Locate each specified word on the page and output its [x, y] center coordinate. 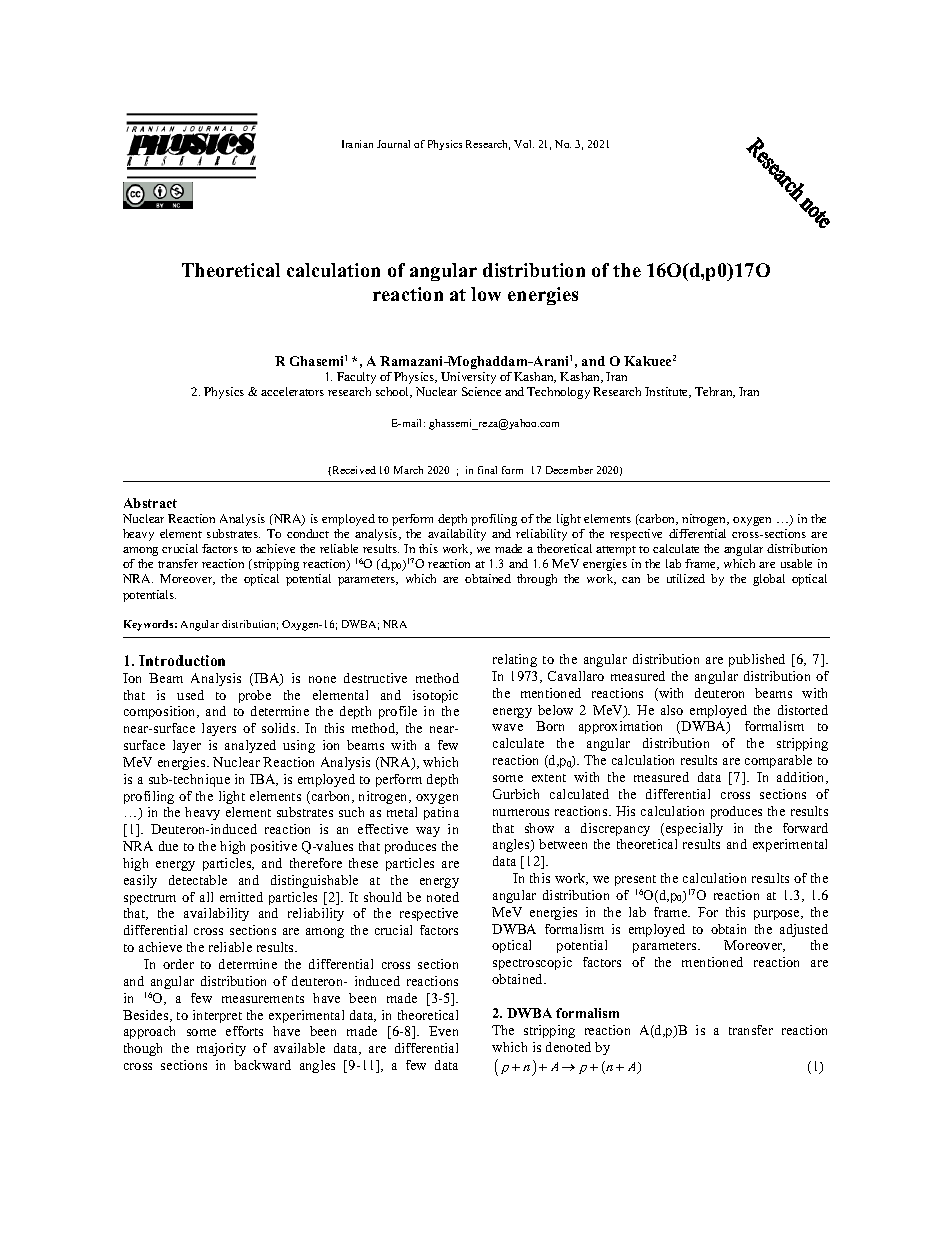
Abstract [150, 503]
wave [507, 727]
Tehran [715, 392]
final [487, 470]
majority [221, 1049]
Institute [668, 392]
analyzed [250, 746]
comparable [778, 761]
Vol [524, 144]
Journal [393, 144]
